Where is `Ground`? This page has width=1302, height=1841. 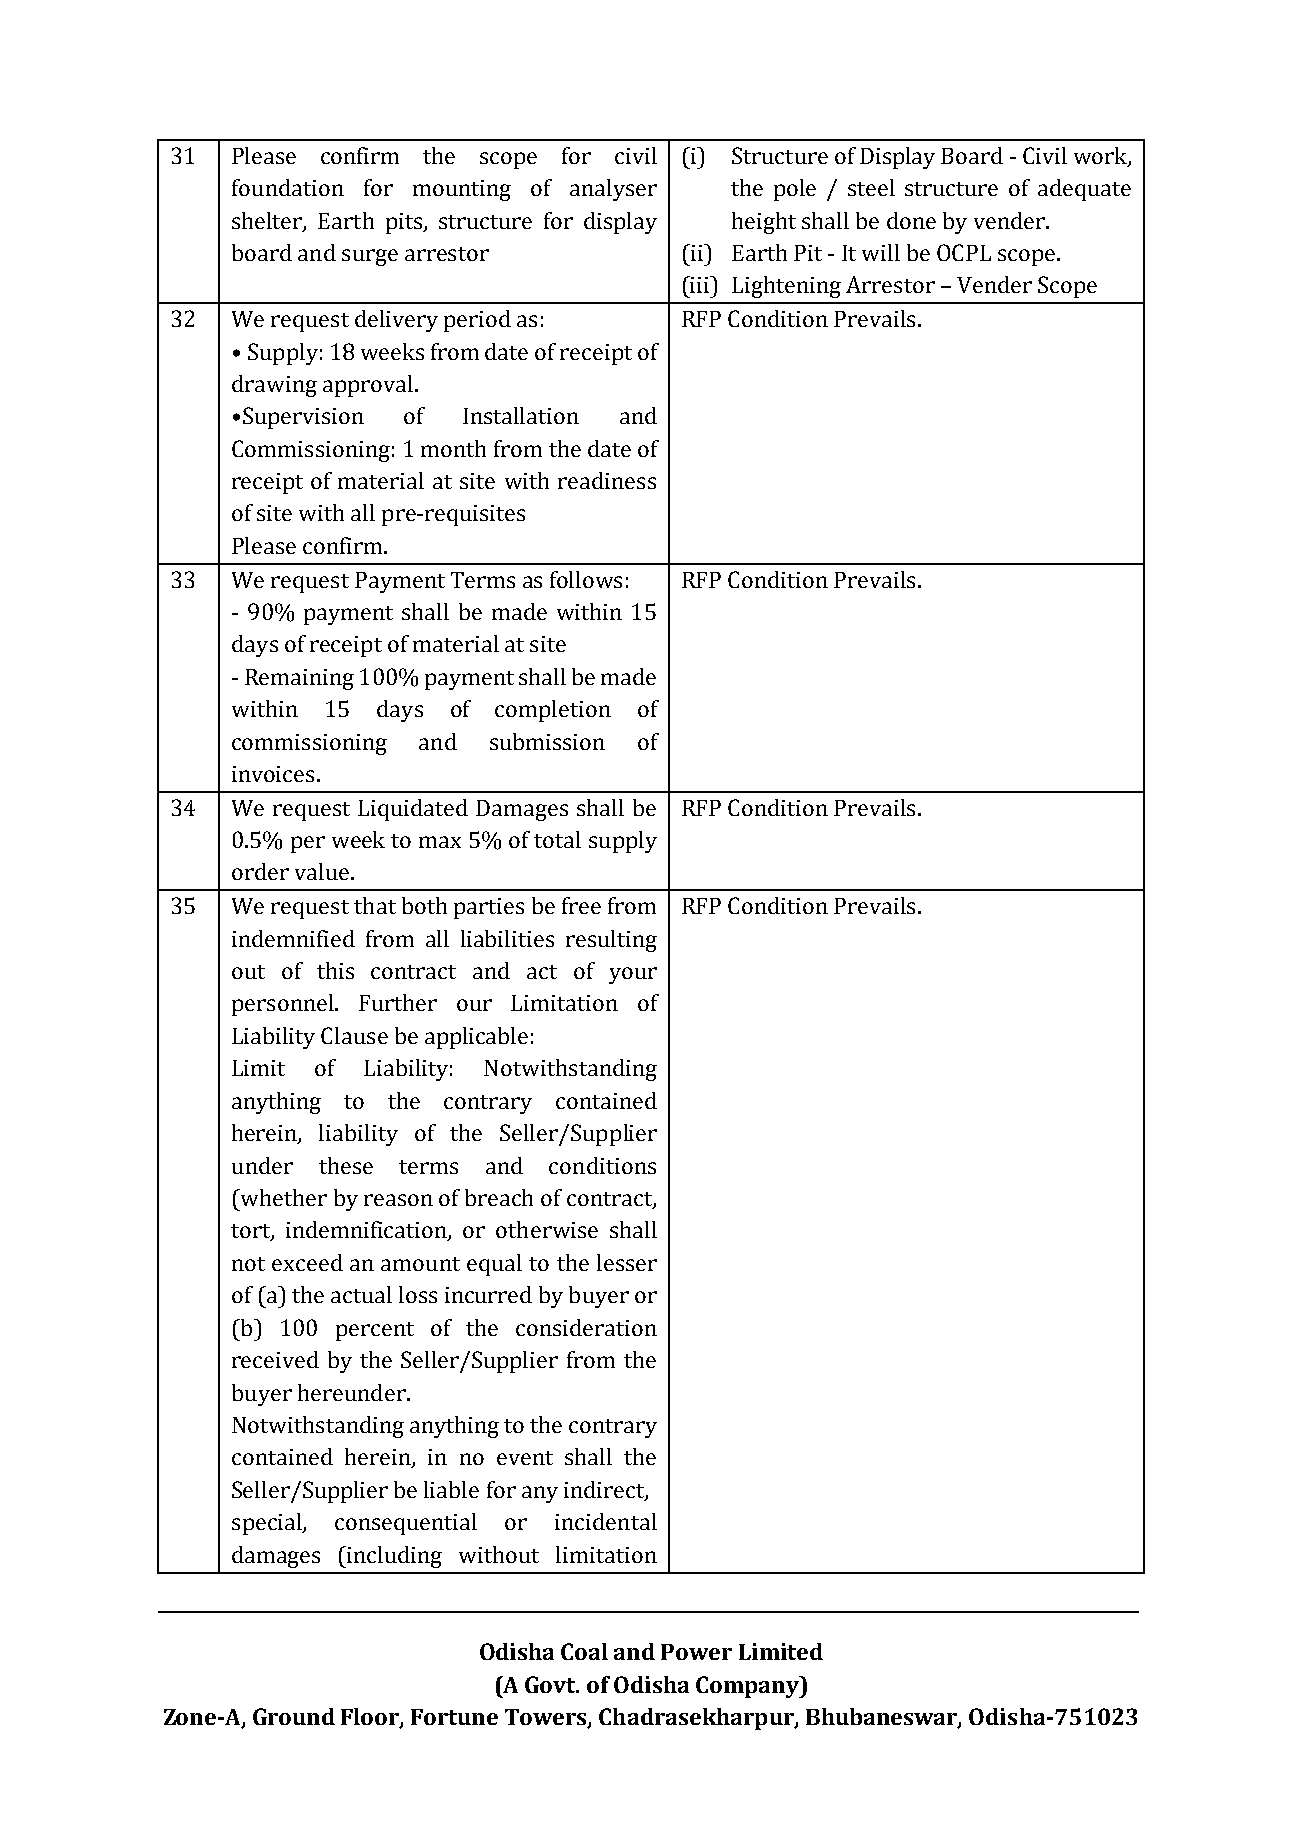 Ground is located at coordinates (294, 1716).
